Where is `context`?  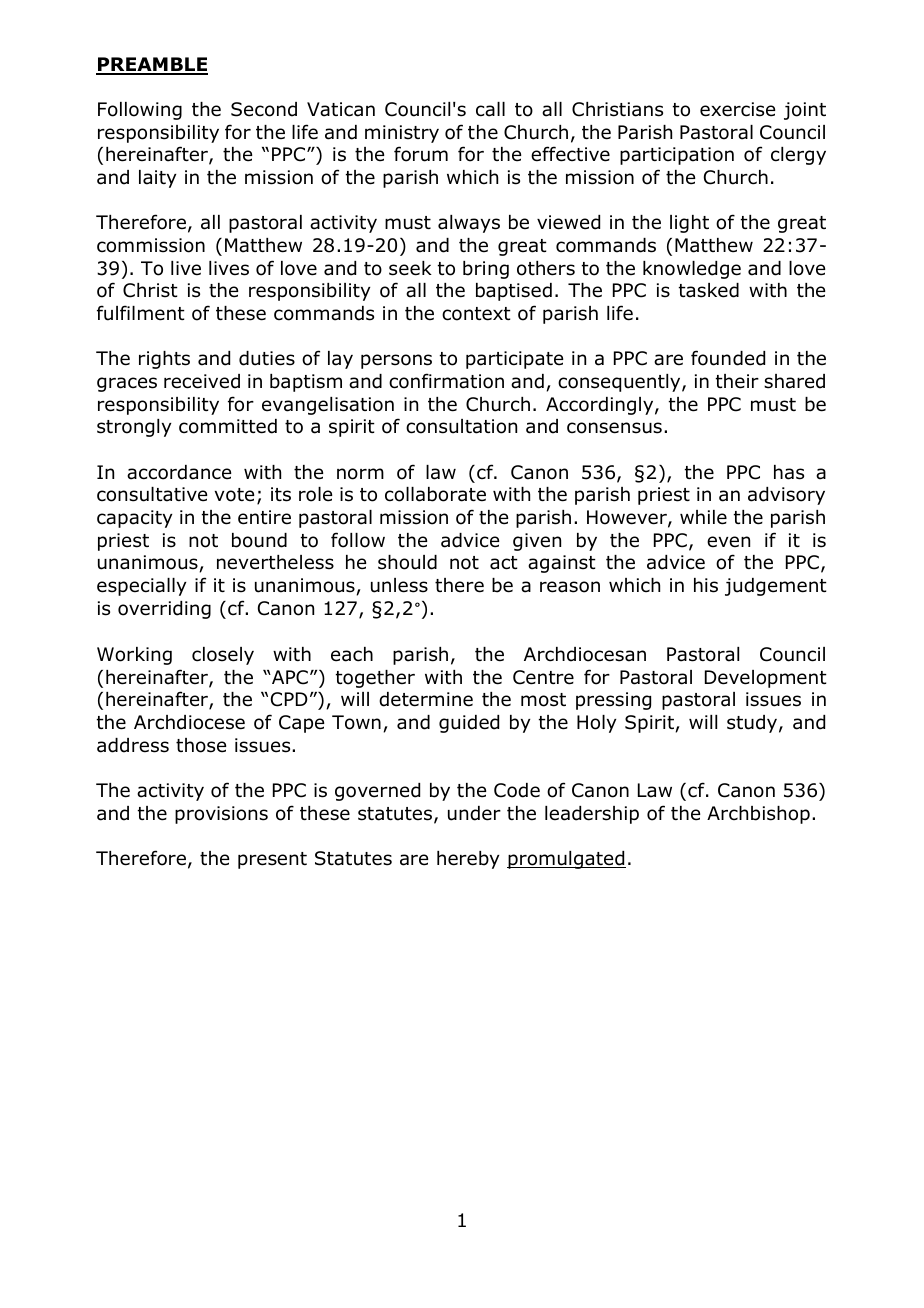
context is located at coordinates (476, 314).
